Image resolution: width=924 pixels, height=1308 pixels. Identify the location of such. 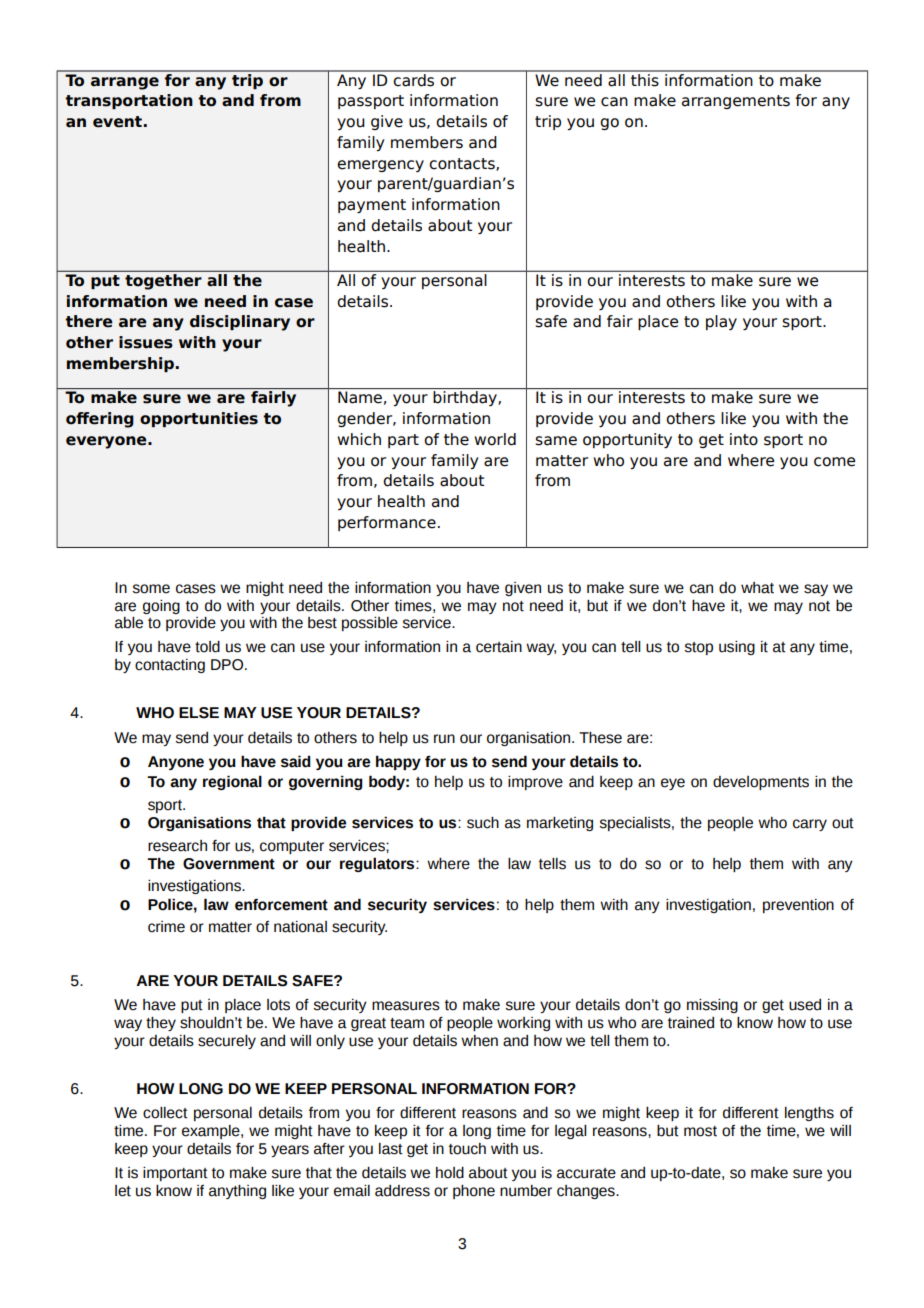
(483, 823).
